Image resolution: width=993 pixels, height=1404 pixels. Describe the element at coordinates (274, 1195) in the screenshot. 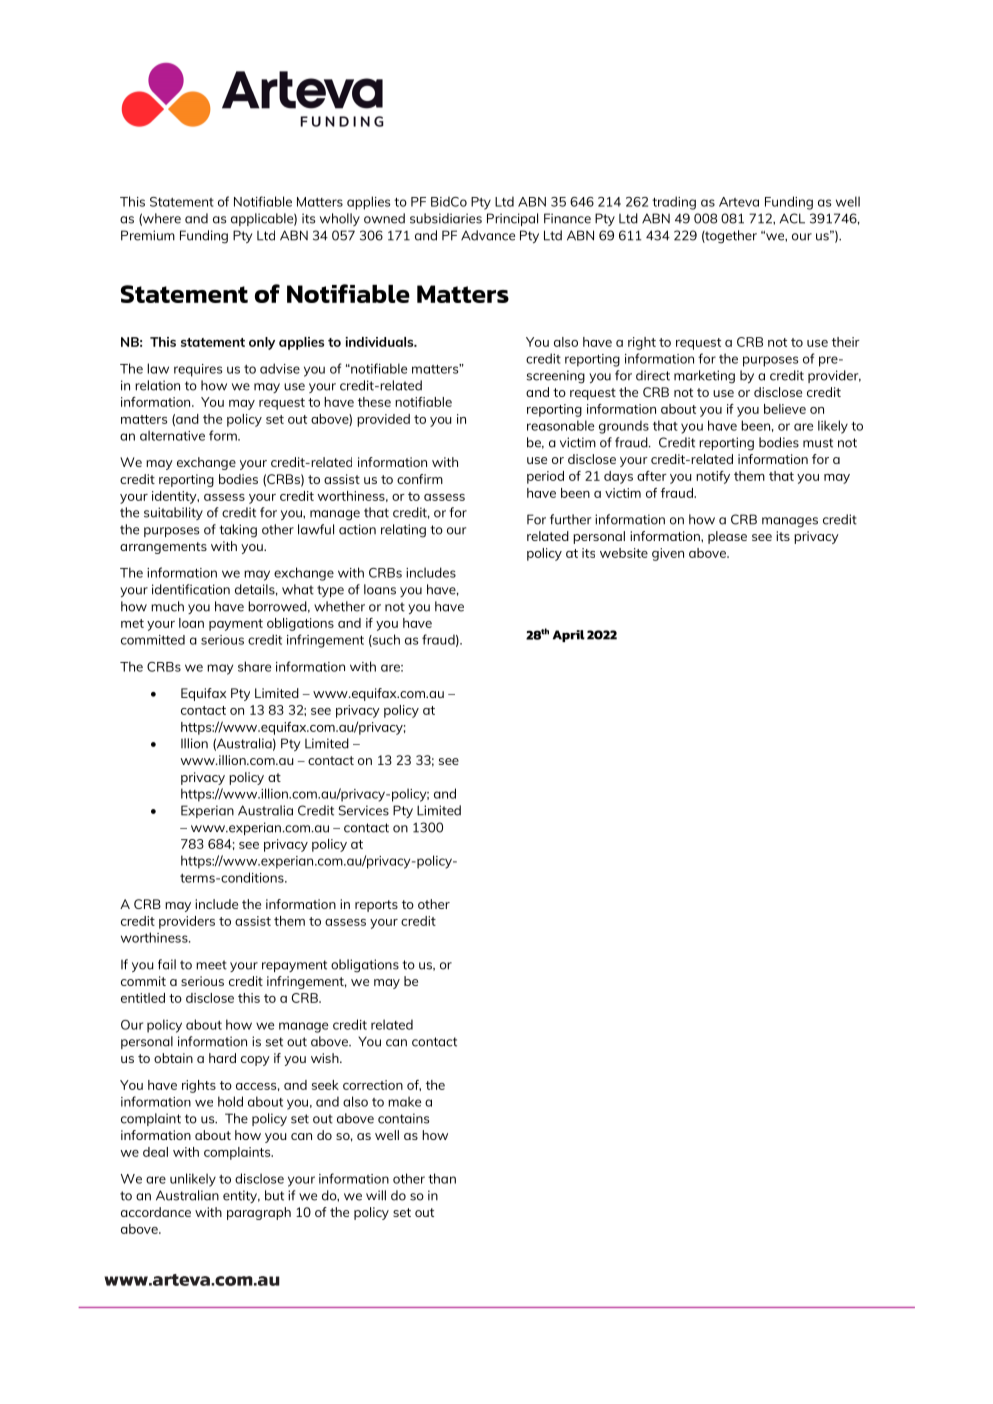

I see `but` at that location.
